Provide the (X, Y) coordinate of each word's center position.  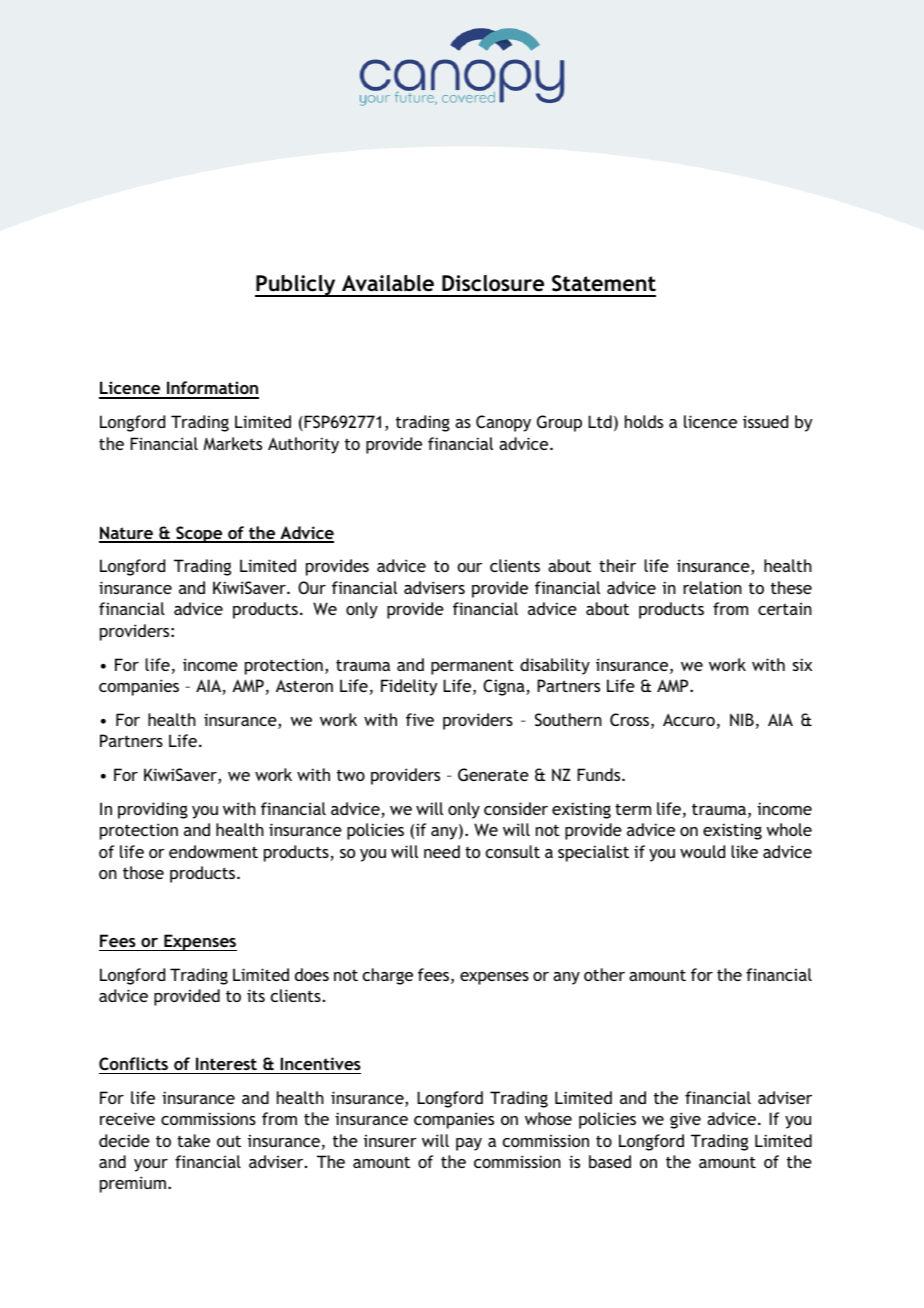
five (420, 719)
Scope (199, 534)
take (193, 1140)
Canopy (503, 423)
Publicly (296, 286)
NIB (742, 719)
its (256, 995)
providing (153, 810)
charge (388, 976)
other (604, 974)
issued (765, 421)
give (685, 1120)
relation (712, 587)
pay (469, 1144)
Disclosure (493, 283)
